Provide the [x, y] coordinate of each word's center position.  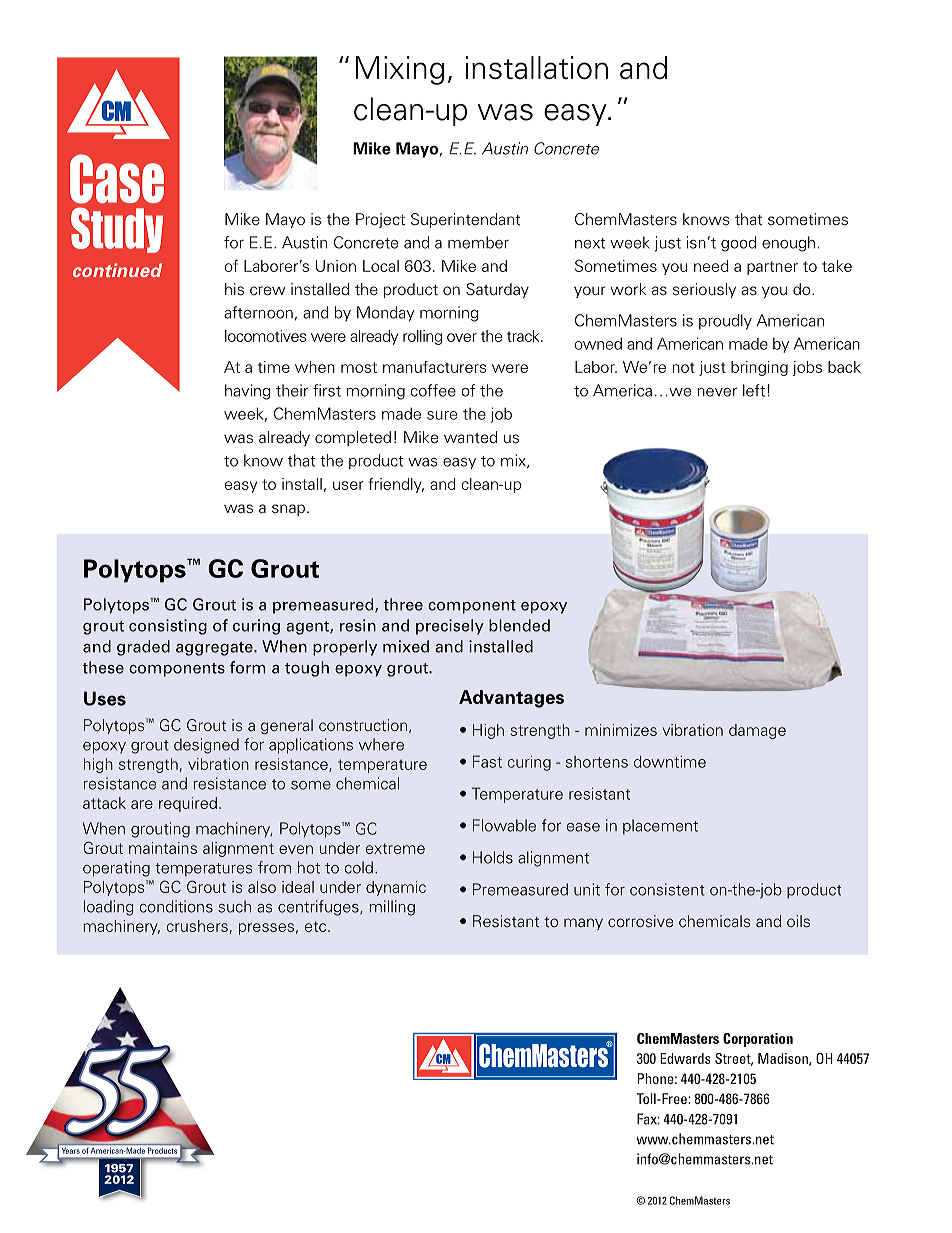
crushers [197, 926]
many [583, 924]
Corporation [758, 1040]
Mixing [399, 70]
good [738, 244]
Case [117, 179]
